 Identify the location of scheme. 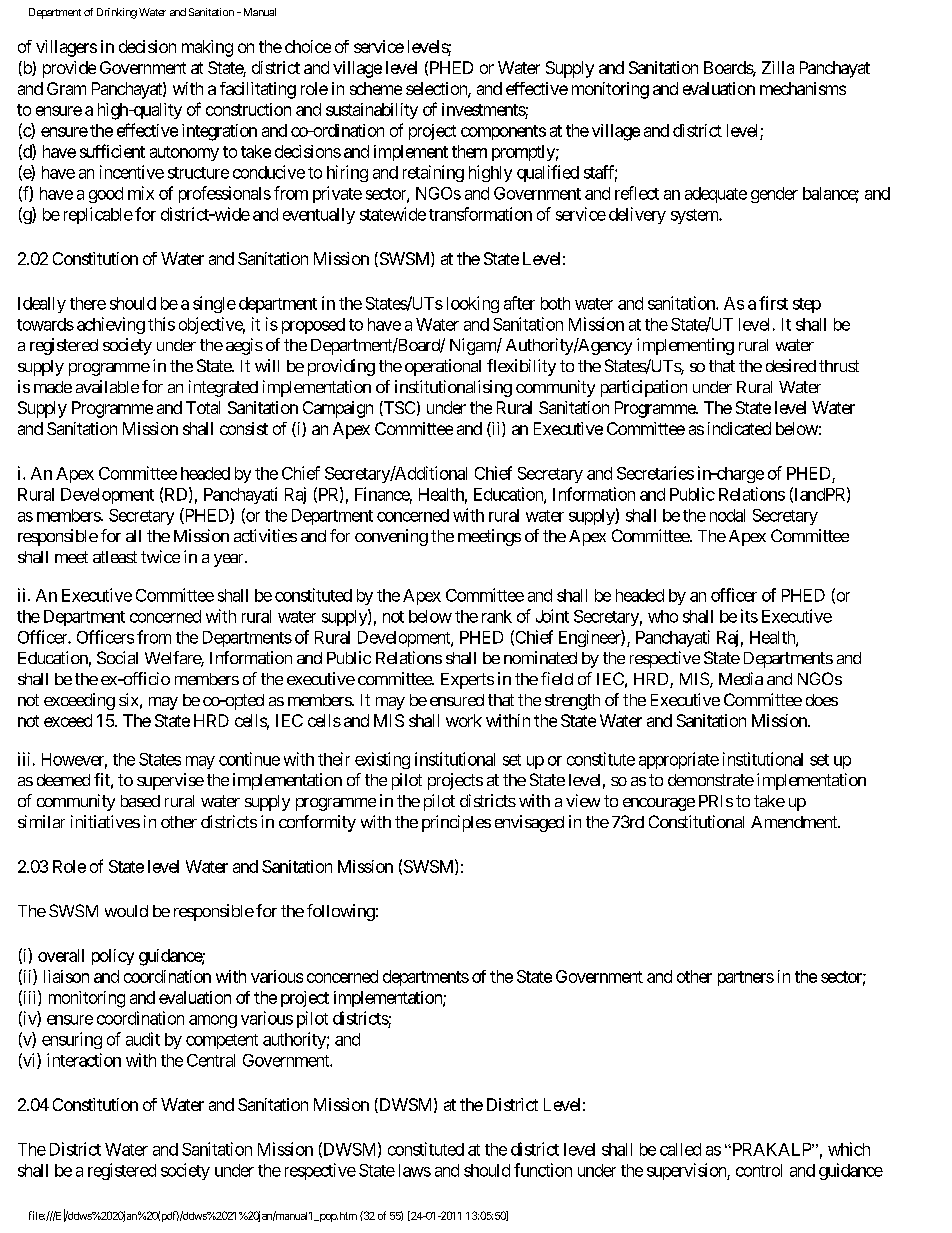
(376, 88).
